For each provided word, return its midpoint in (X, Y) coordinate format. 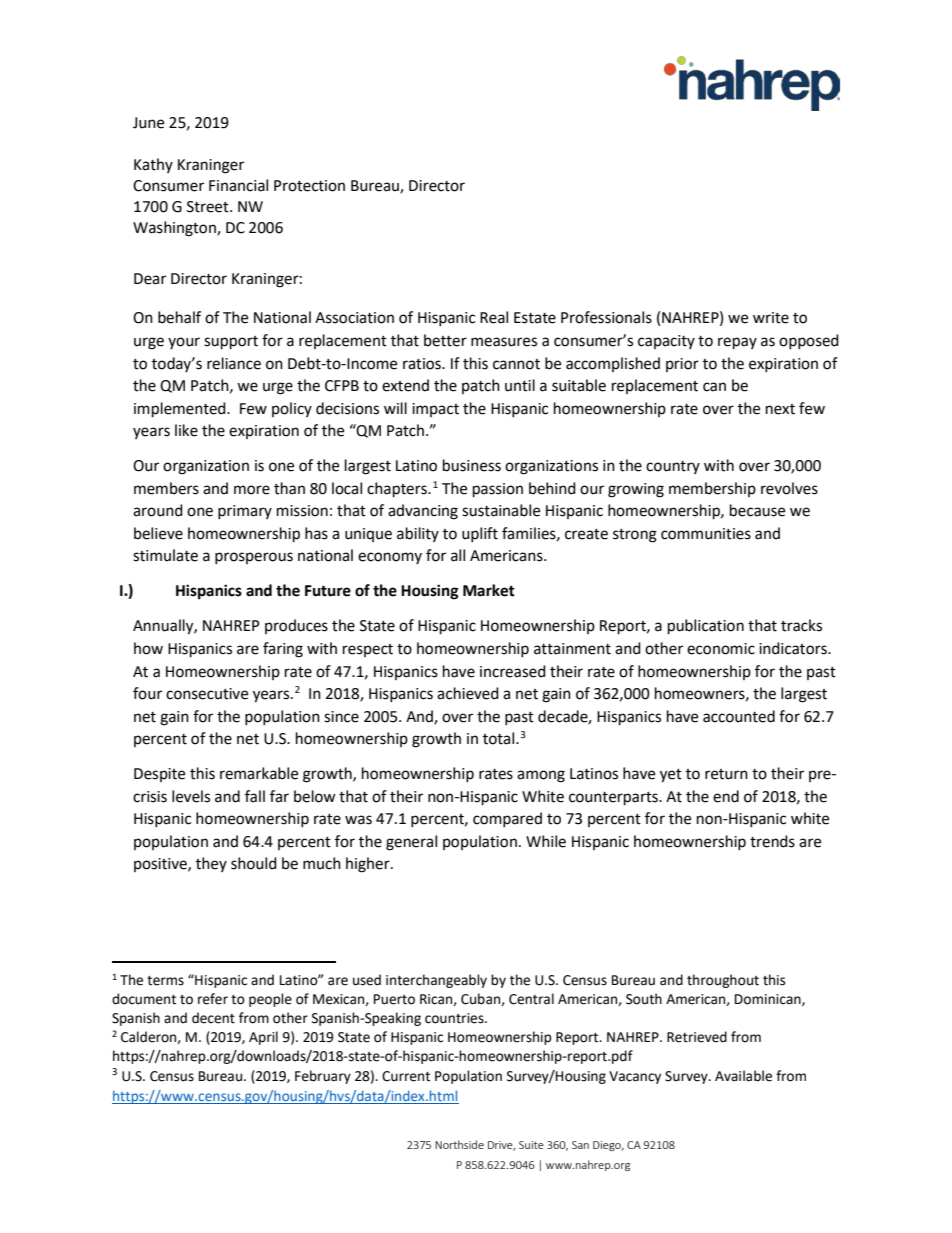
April (263, 1038)
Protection (309, 186)
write (771, 318)
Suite (531, 1145)
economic (721, 649)
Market (489, 590)
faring (283, 650)
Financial (238, 185)
